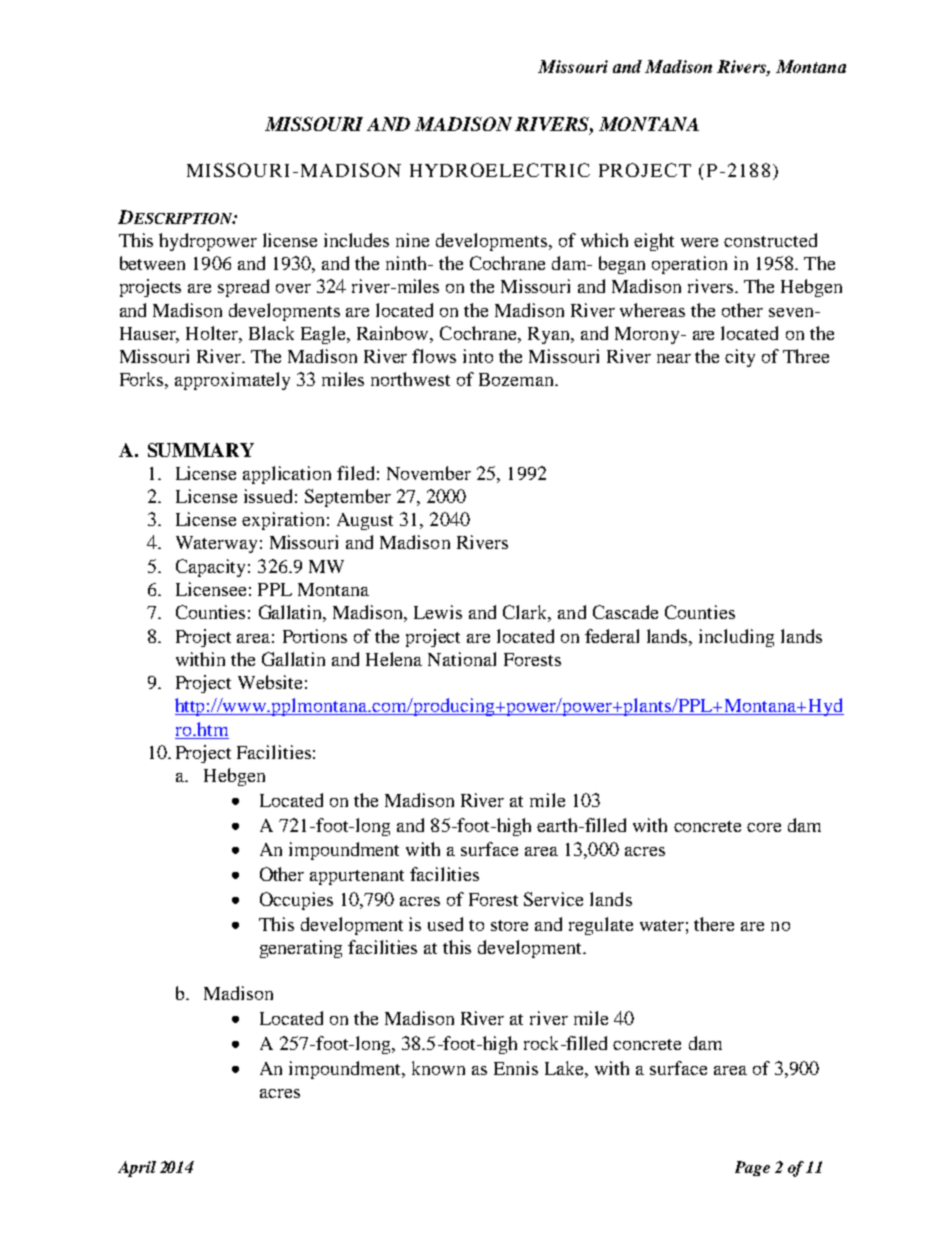  What do you see at coordinates (625, 612) in the screenshot?
I see `Cascade` at bounding box center [625, 612].
